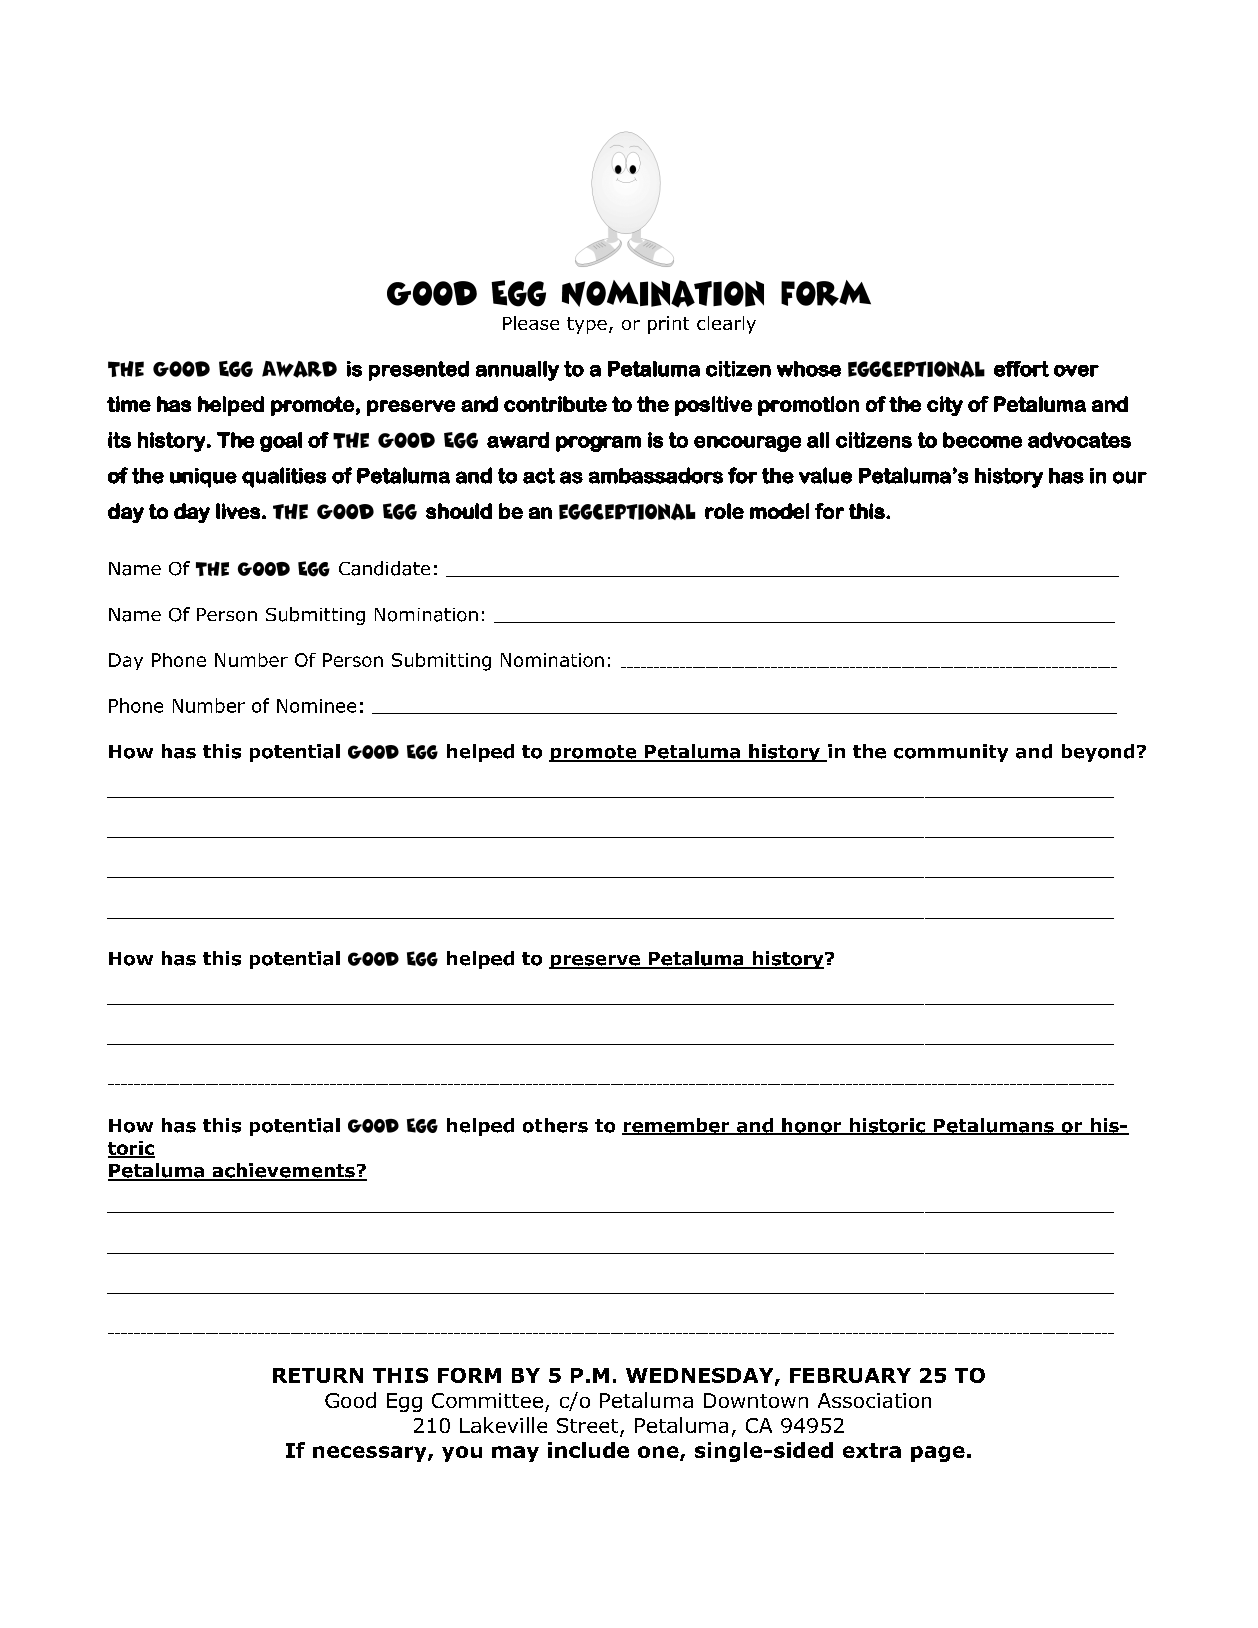  Describe the element at coordinates (1098, 753) in the screenshot. I see `beyond` at that location.
